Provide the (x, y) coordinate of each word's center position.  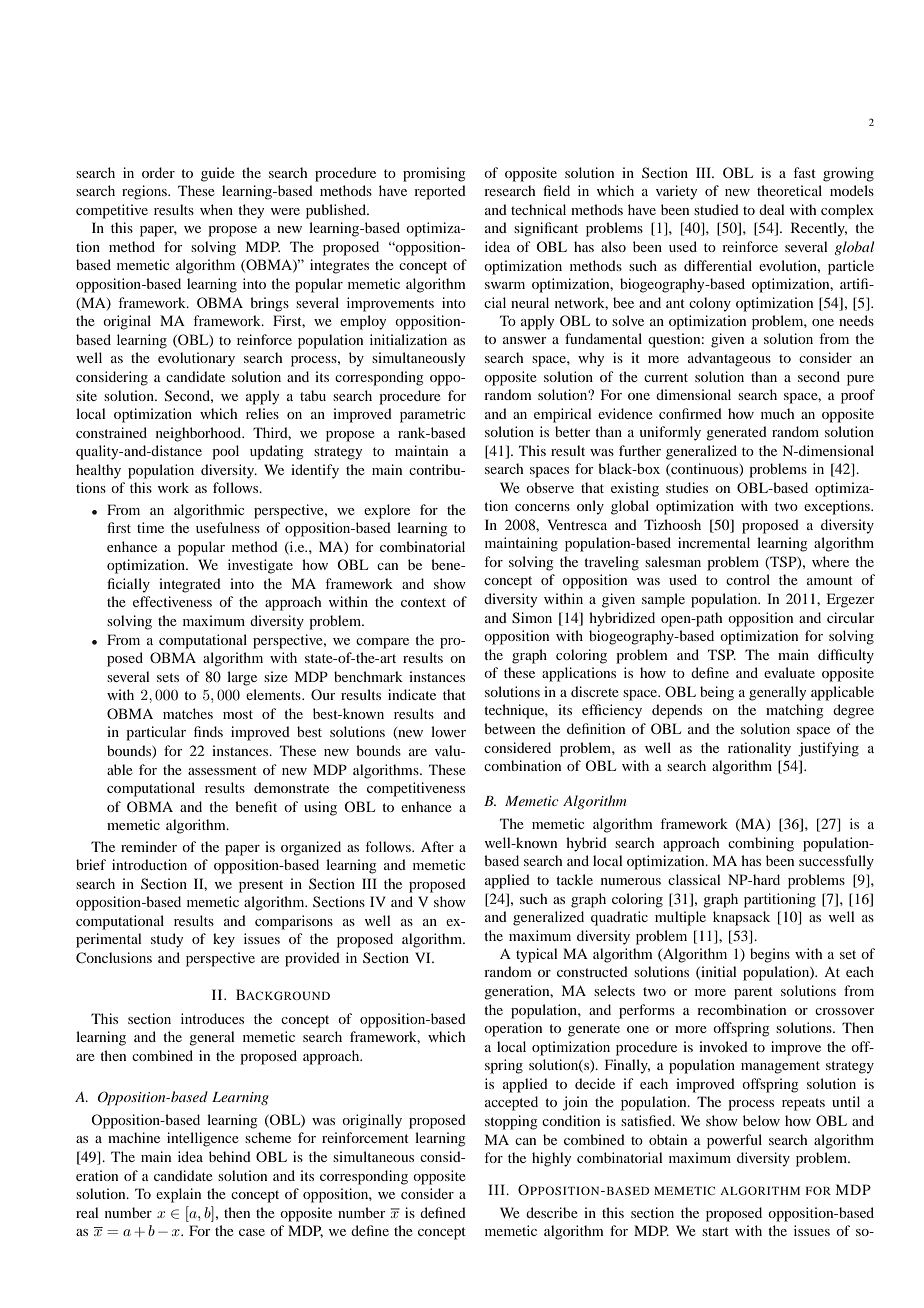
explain (178, 1195)
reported (440, 192)
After (437, 846)
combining (761, 844)
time (150, 527)
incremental (714, 542)
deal (772, 209)
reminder (149, 846)
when (216, 209)
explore (387, 511)
